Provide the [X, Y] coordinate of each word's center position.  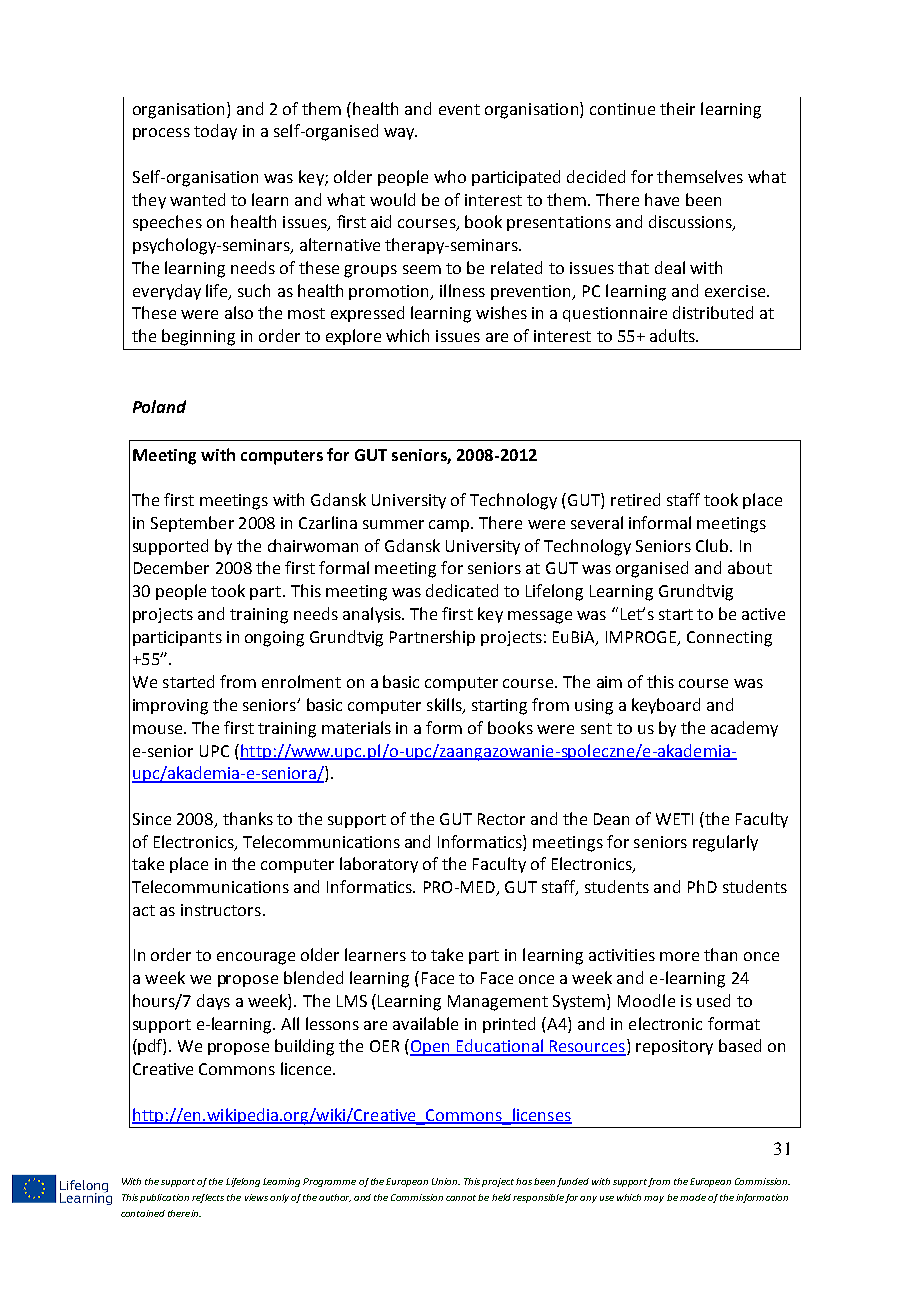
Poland [159, 406]
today [215, 132]
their [677, 108]
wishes [501, 312]
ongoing [274, 639]
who [450, 176]
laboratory [379, 865]
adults [673, 335]
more [679, 956]
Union [446, 1181]
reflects [208, 1198]
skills [445, 706]
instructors [221, 910]
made [693, 1197]
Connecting [729, 639]
